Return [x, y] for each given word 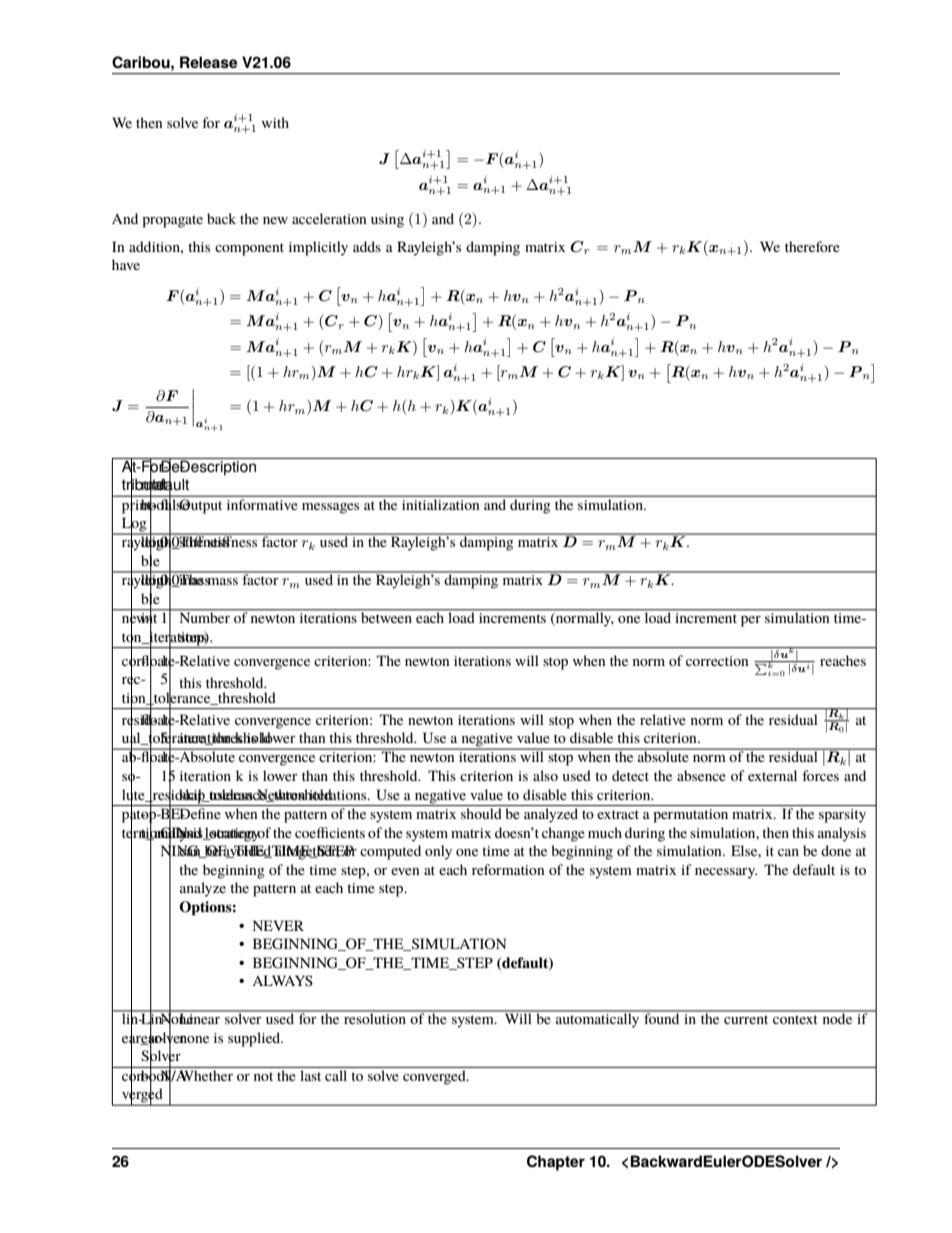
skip [192, 796]
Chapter [556, 1163]
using [387, 221]
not [263, 1076]
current [746, 1019]
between [387, 616]
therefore [812, 246]
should [481, 813]
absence [701, 775]
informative [262, 504]
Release [209, 62]
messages [330, 508]
